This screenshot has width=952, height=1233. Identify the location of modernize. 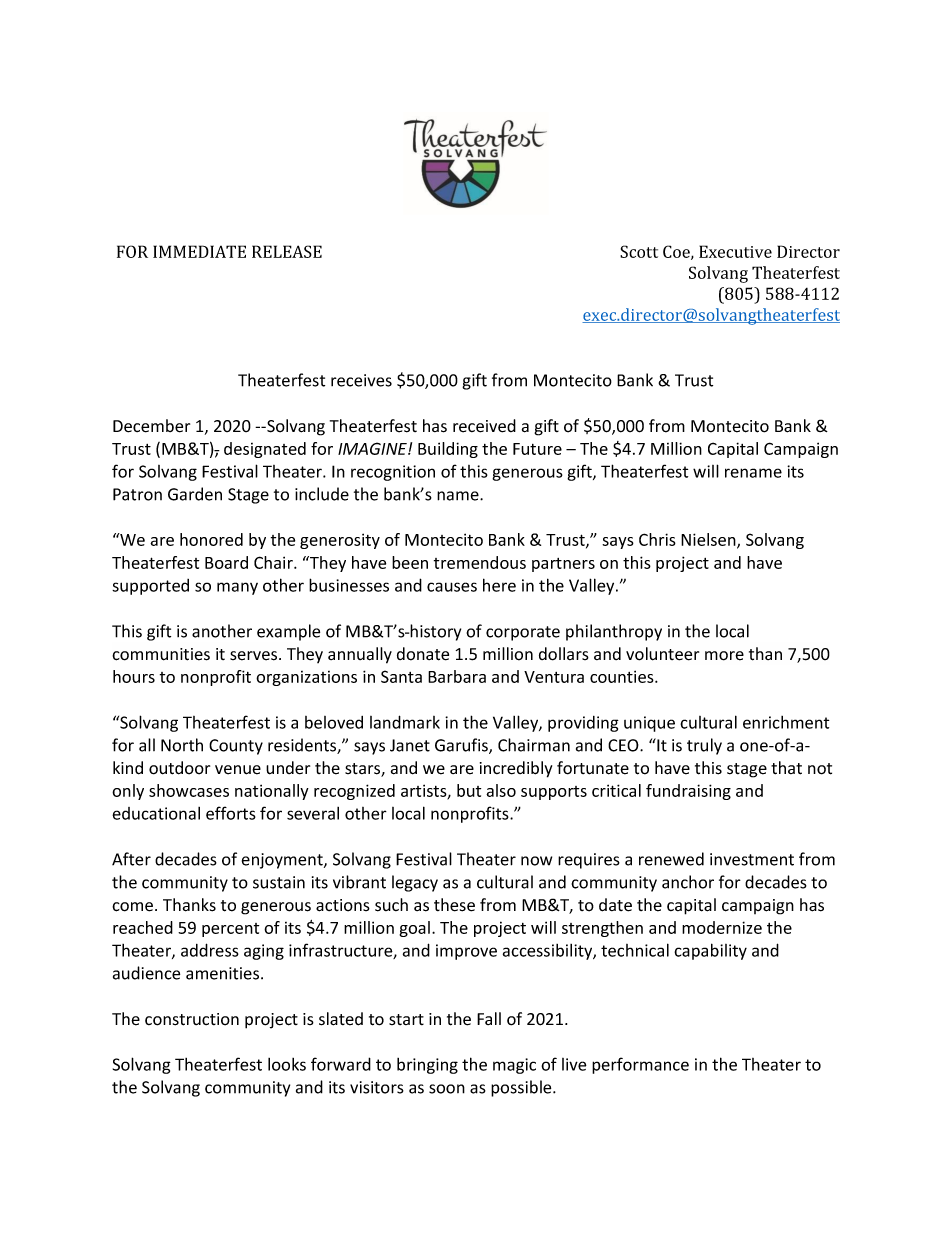
(722, 927).
